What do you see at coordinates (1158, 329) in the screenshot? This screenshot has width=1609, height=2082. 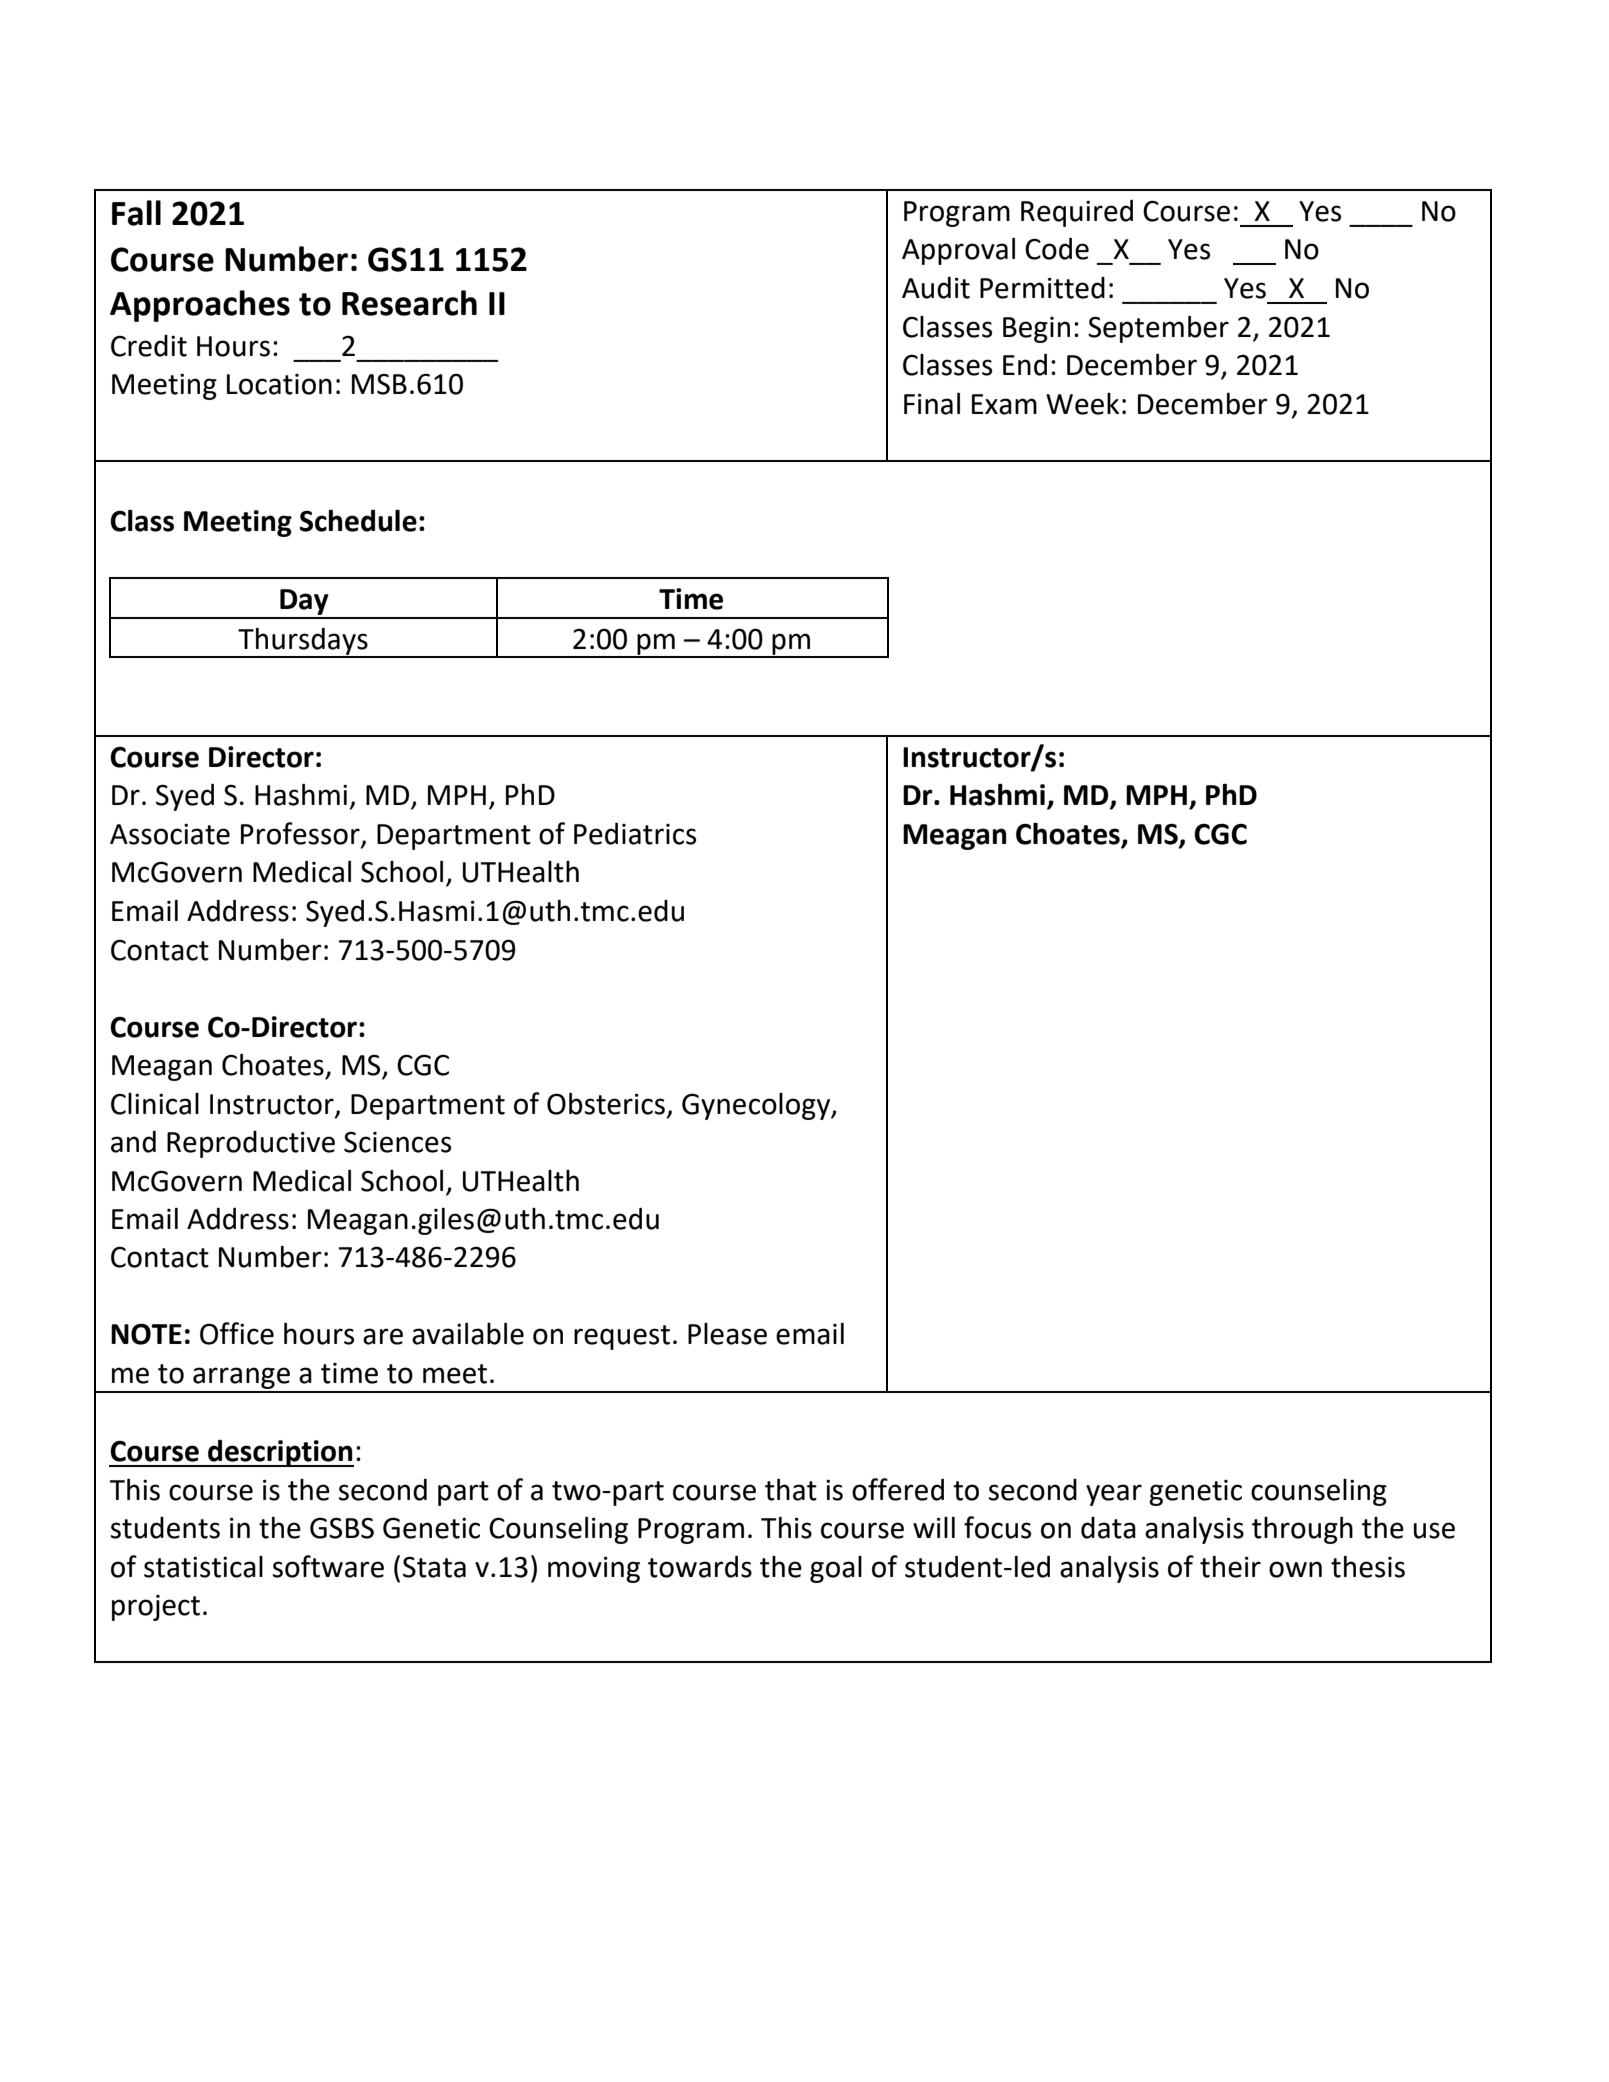 I see `September` at bounding box center [1158, 329].
